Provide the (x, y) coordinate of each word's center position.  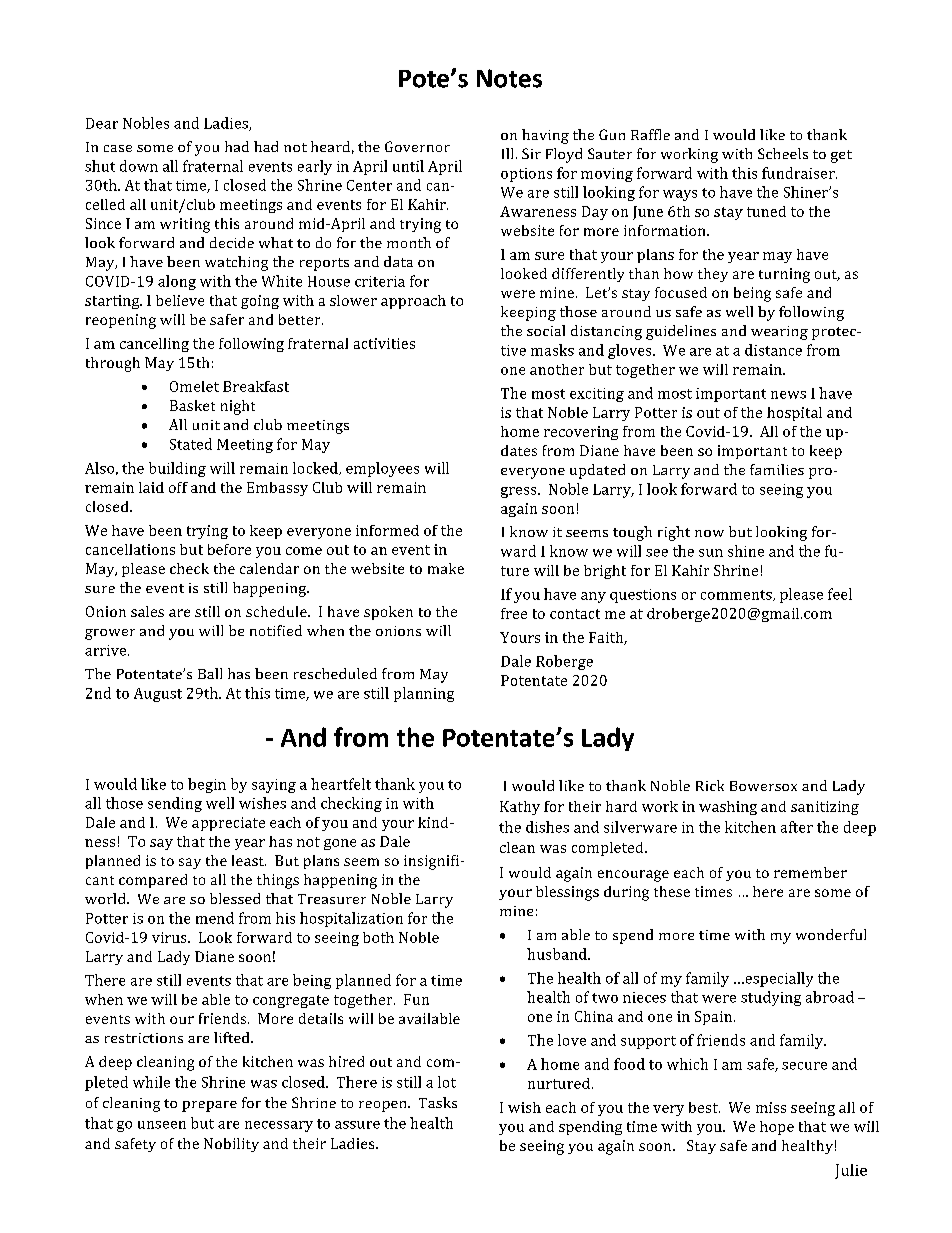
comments (737, 595)
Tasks (438, 1102)
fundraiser (799, 173)
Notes (509, 78)
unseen (162, 1125)
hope (777, 1128)
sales (147, 611)
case (118, 148)
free (514, 613)
